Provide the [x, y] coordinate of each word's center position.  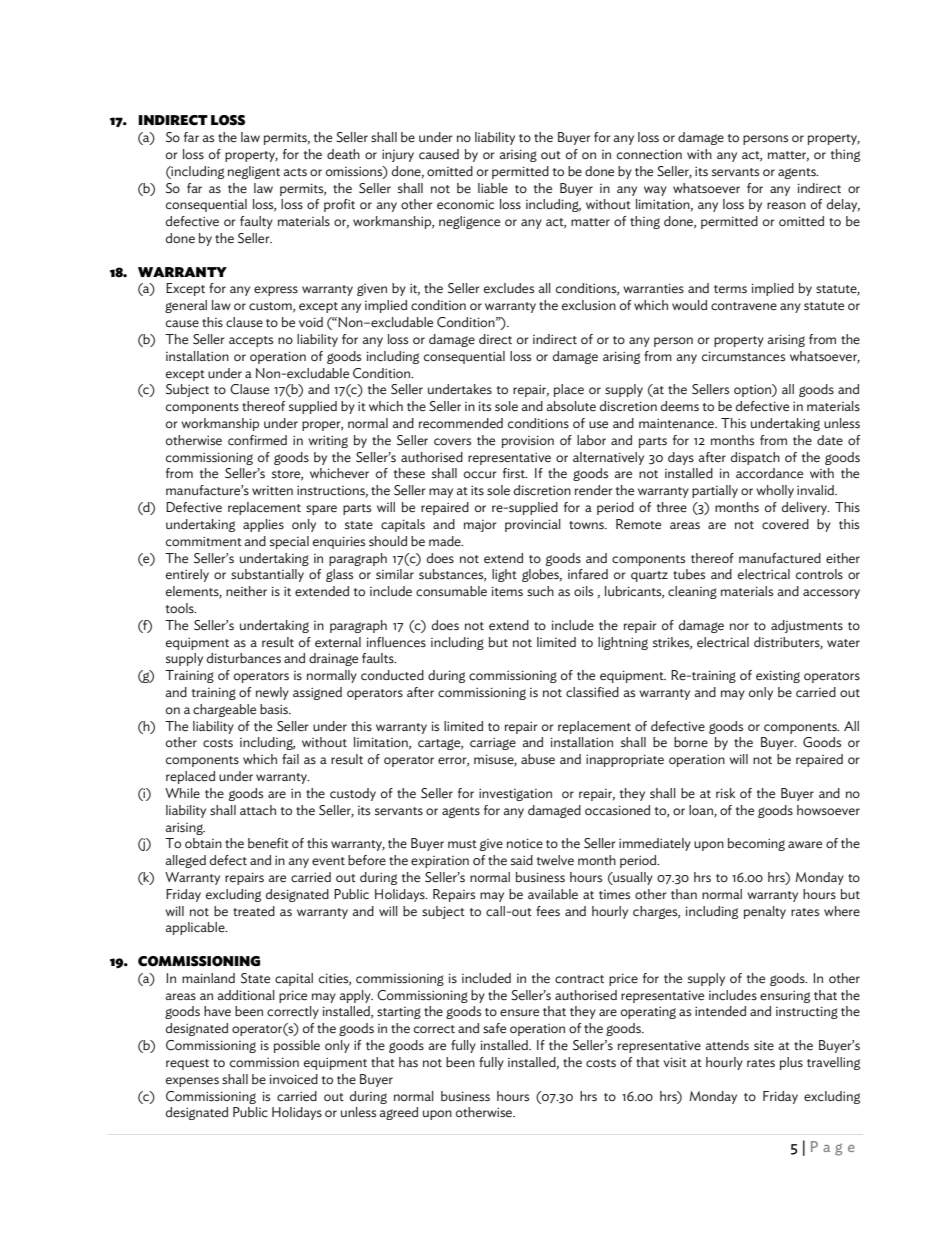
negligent [254, 172]
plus [791, 1063]
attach [258, 810]
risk [725, 793]
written [272, 491]
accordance [769, 473]
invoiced [294, 1079]
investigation [515, 794]
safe [494, 1028]
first [515, 473]
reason [786, 205]
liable [493, 188]
